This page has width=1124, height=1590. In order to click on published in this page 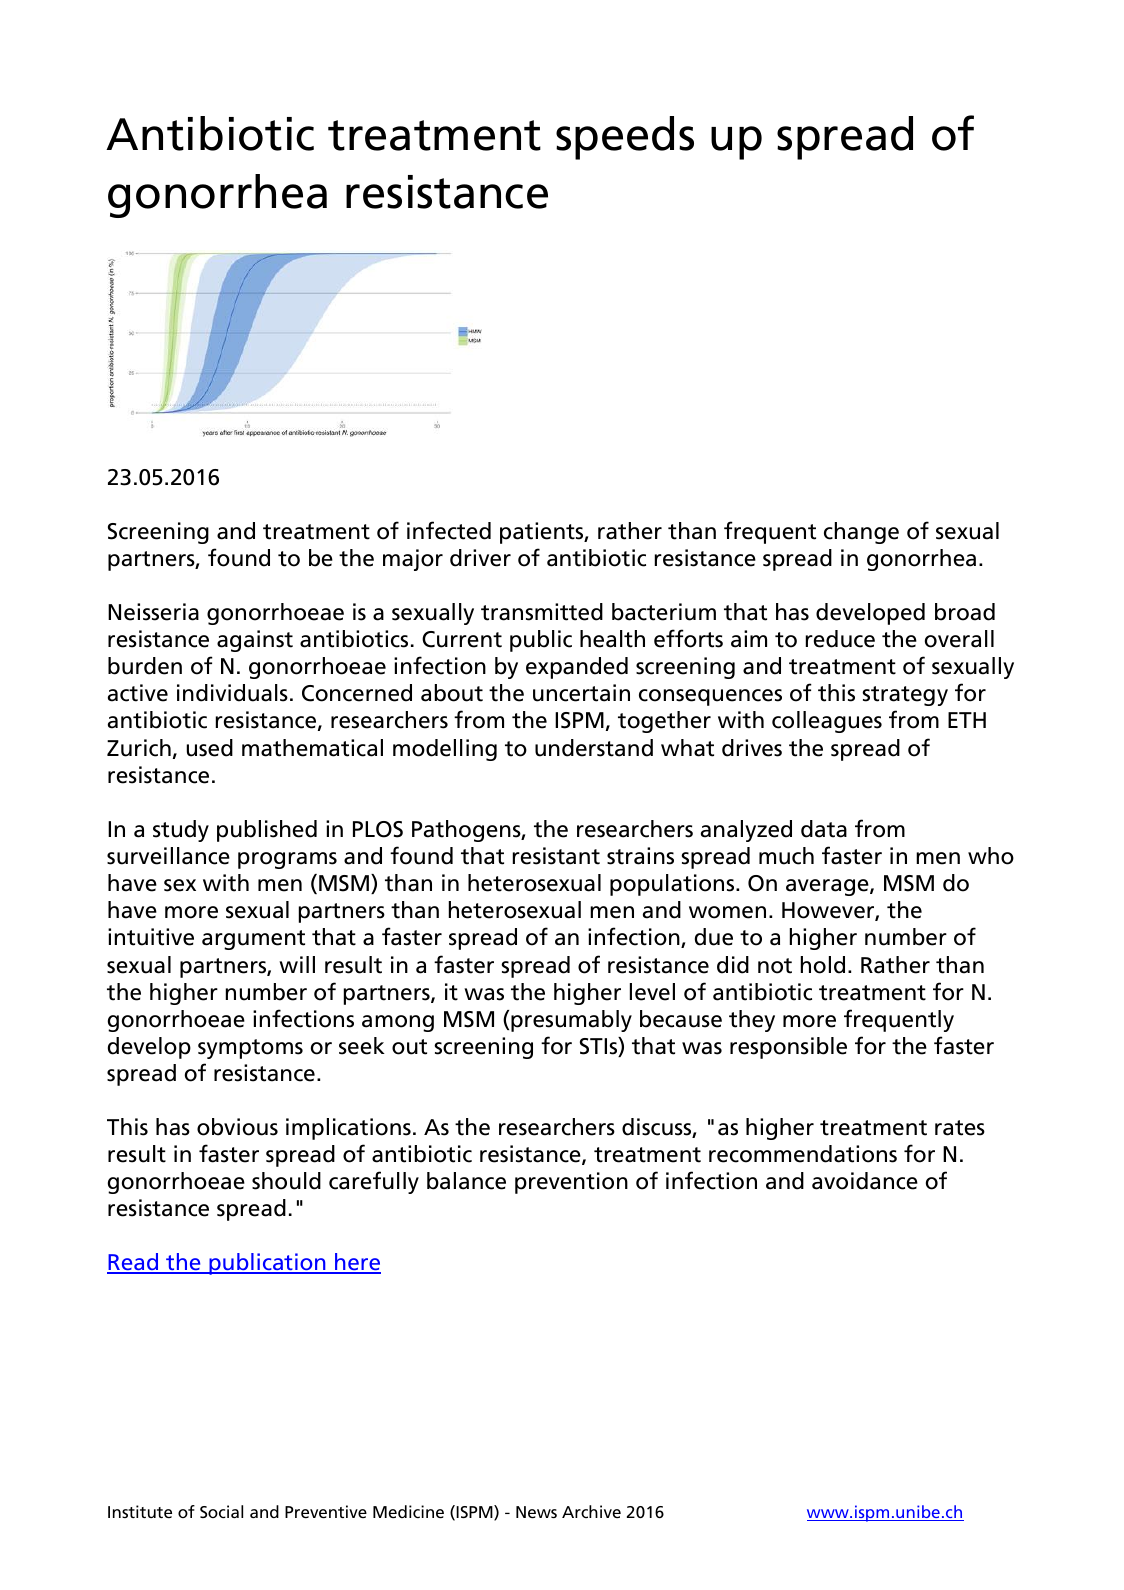, I will do `click(267, 831)`.
